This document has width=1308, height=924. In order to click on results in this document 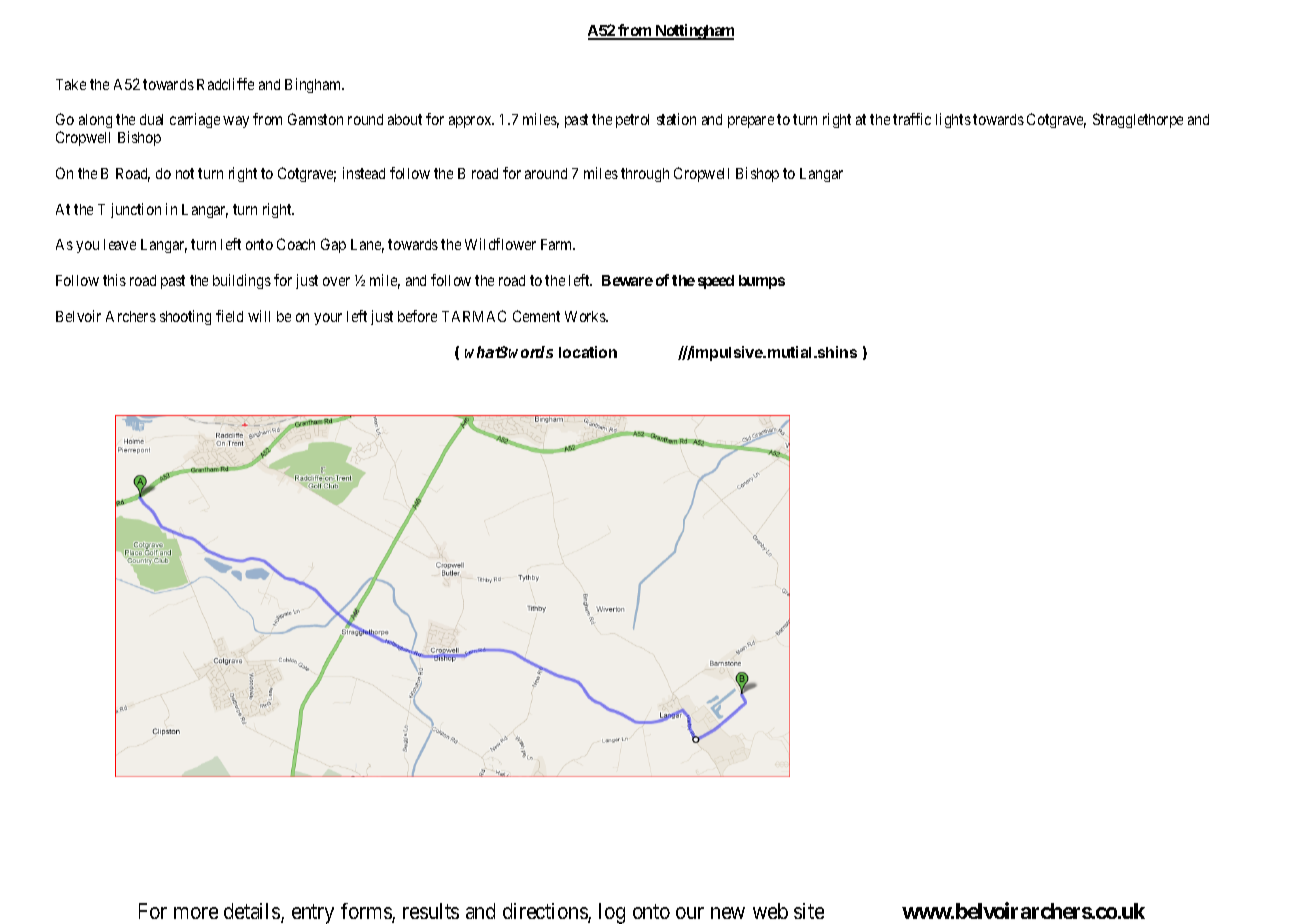, I will do `click(431, 911)`.
